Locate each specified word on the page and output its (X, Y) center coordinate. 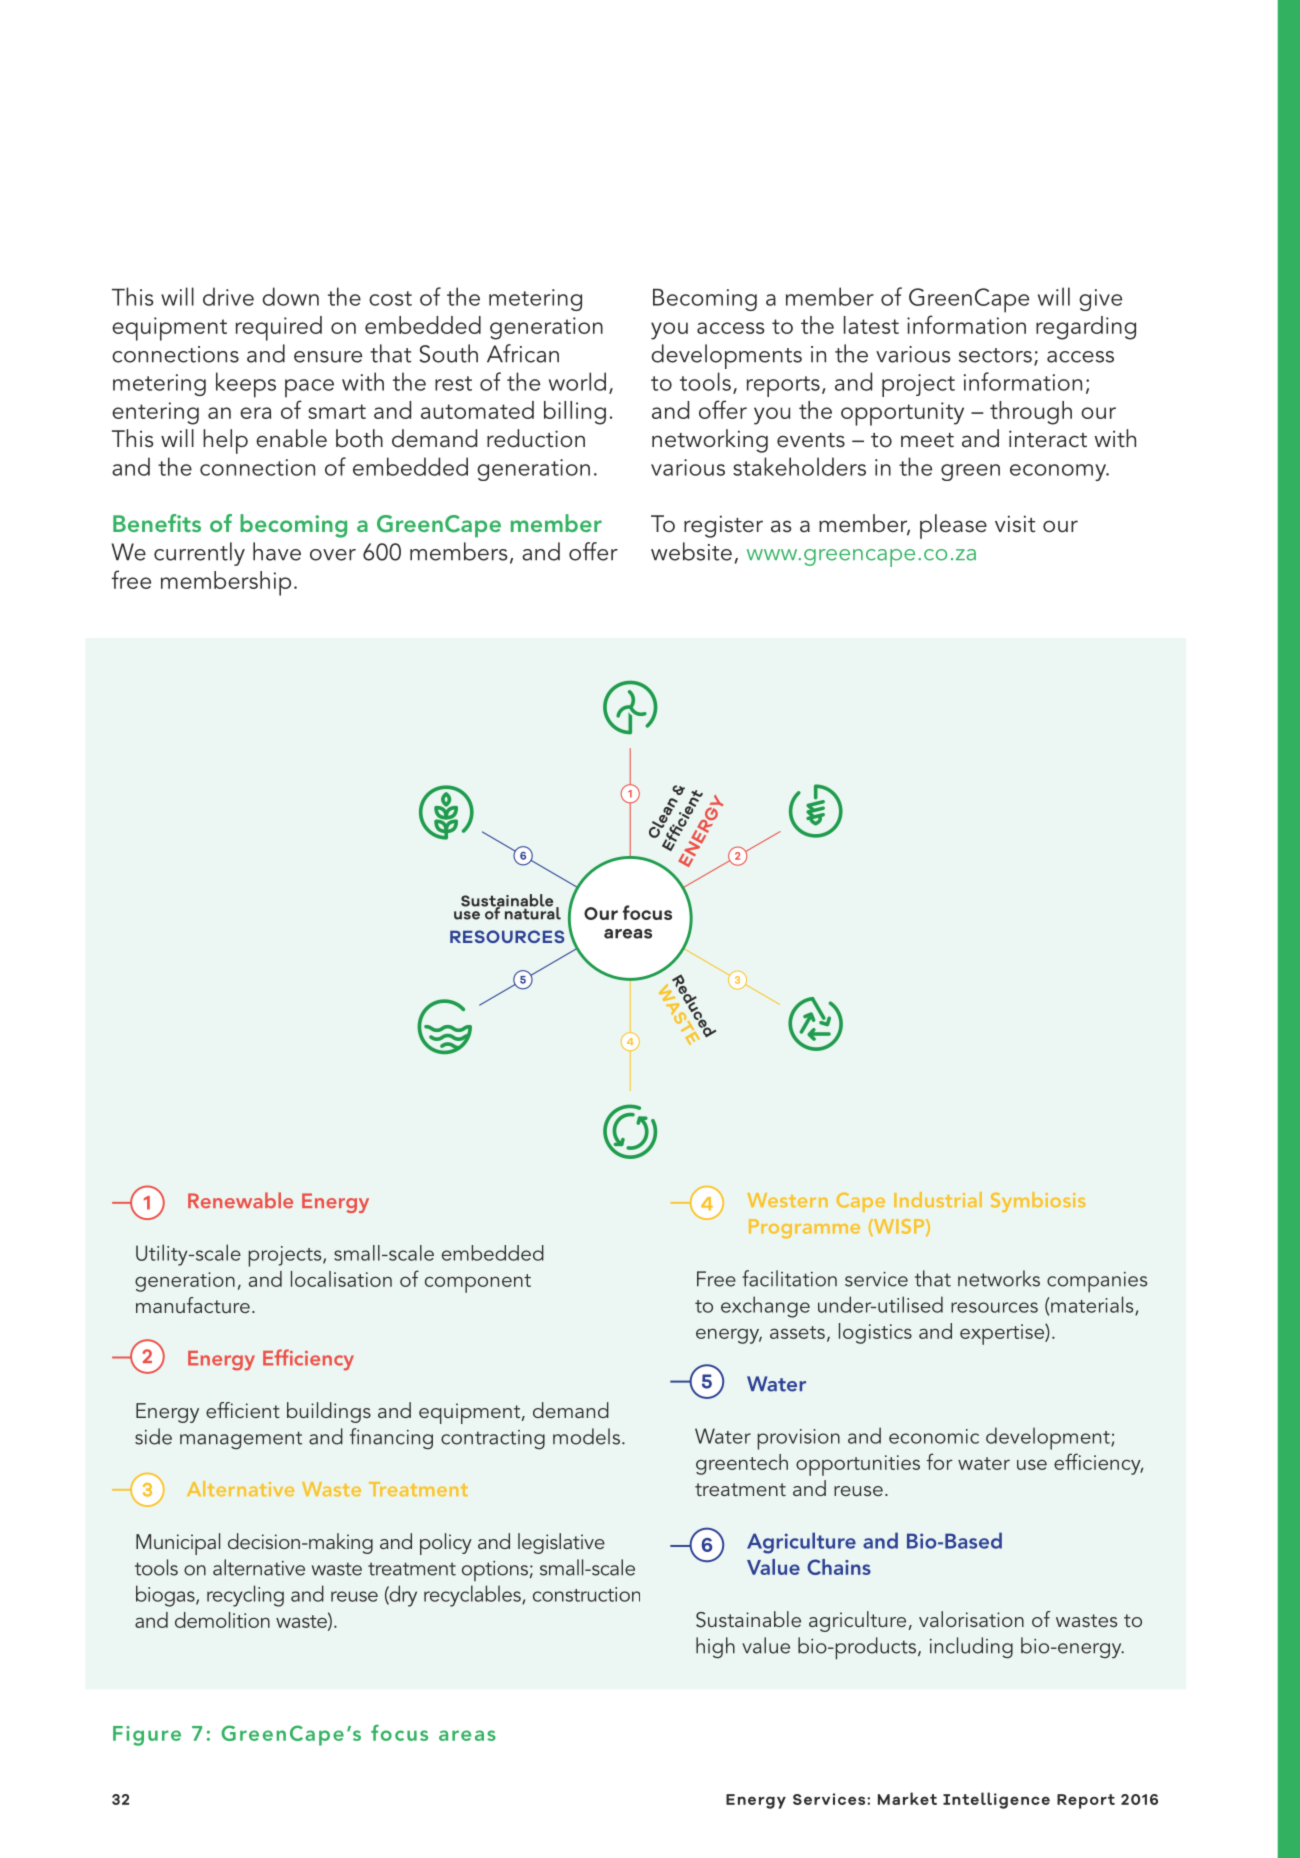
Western (787, 1200)
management (241, 1440)
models (586, 1436)
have (277, 551)
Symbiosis (1038, 1202)
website (691, 551)
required (279, 328)
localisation (341, 1279)
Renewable (240, 1200)
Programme (804, 1229)
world (577, 381)
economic (934, 1436)
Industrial (938, 1200)
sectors (995, 355)
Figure (147, 1736)
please (953, 526)
